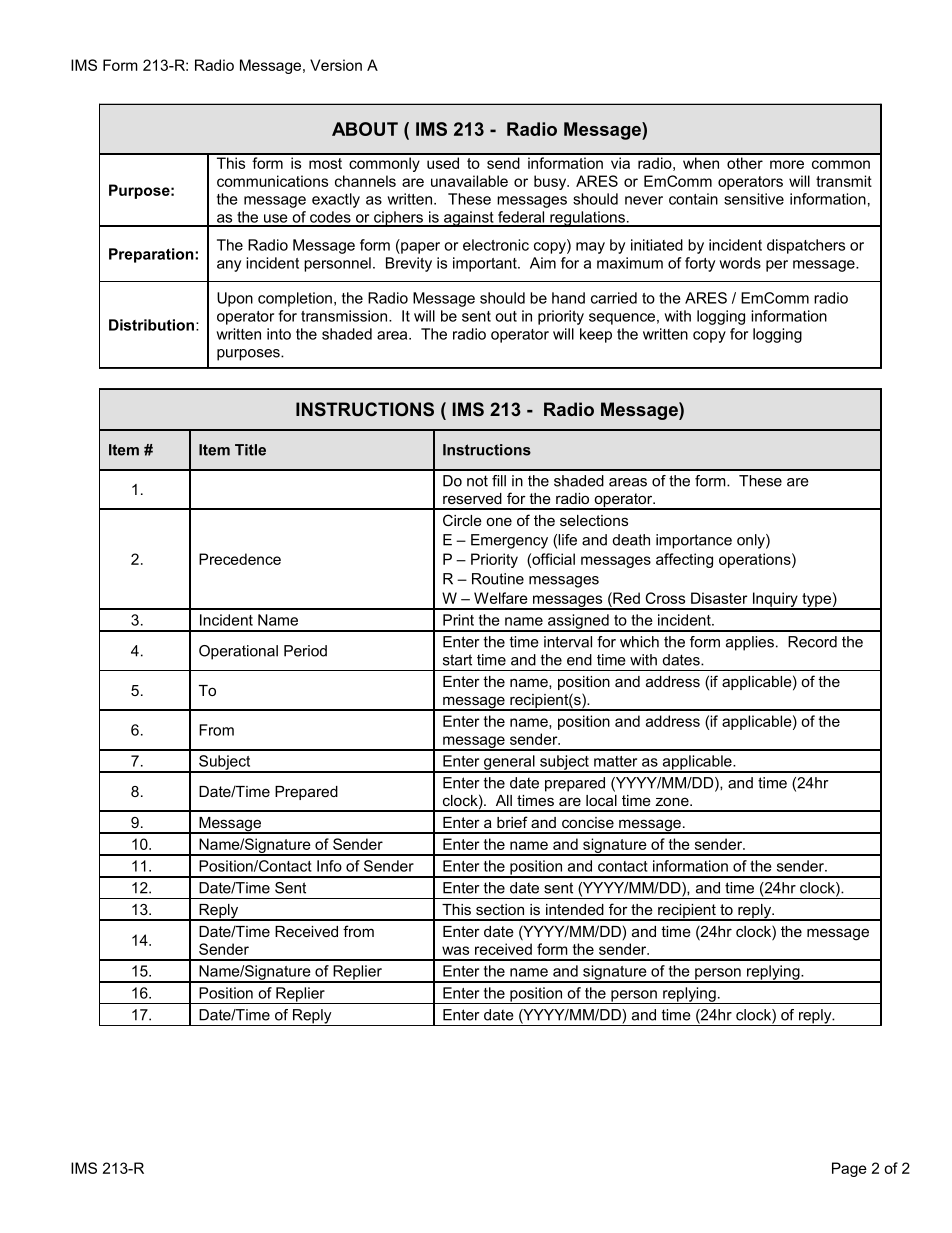 Image resolution: width=952 pixels, height=1233 pixels. I want to click on unavailable, so click(469, 181).
